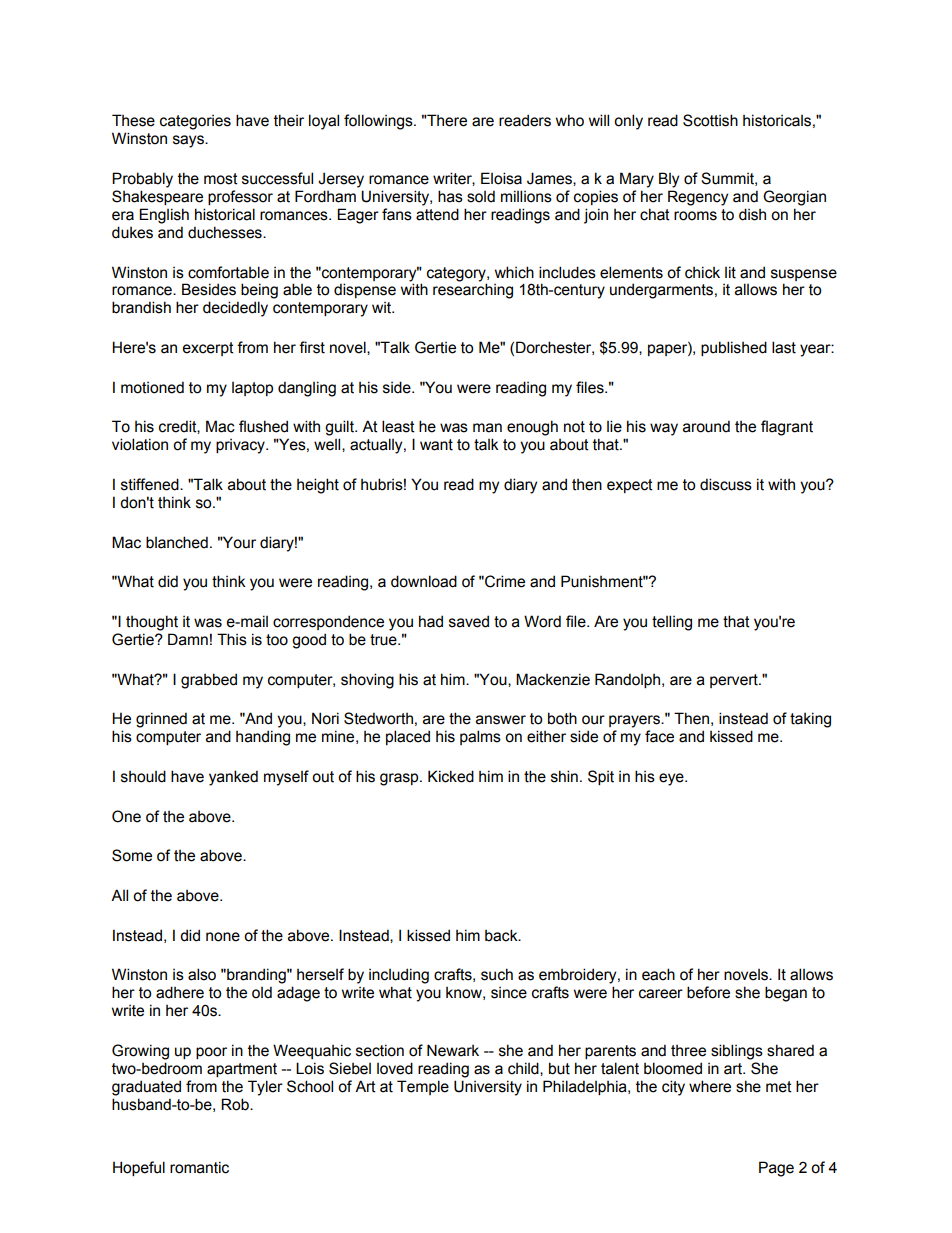 The image size is (952, 1233). What do you see at coordinates (151, 484) in the screenshot?
I see `stiffened` at bounding box center [151, 484].
